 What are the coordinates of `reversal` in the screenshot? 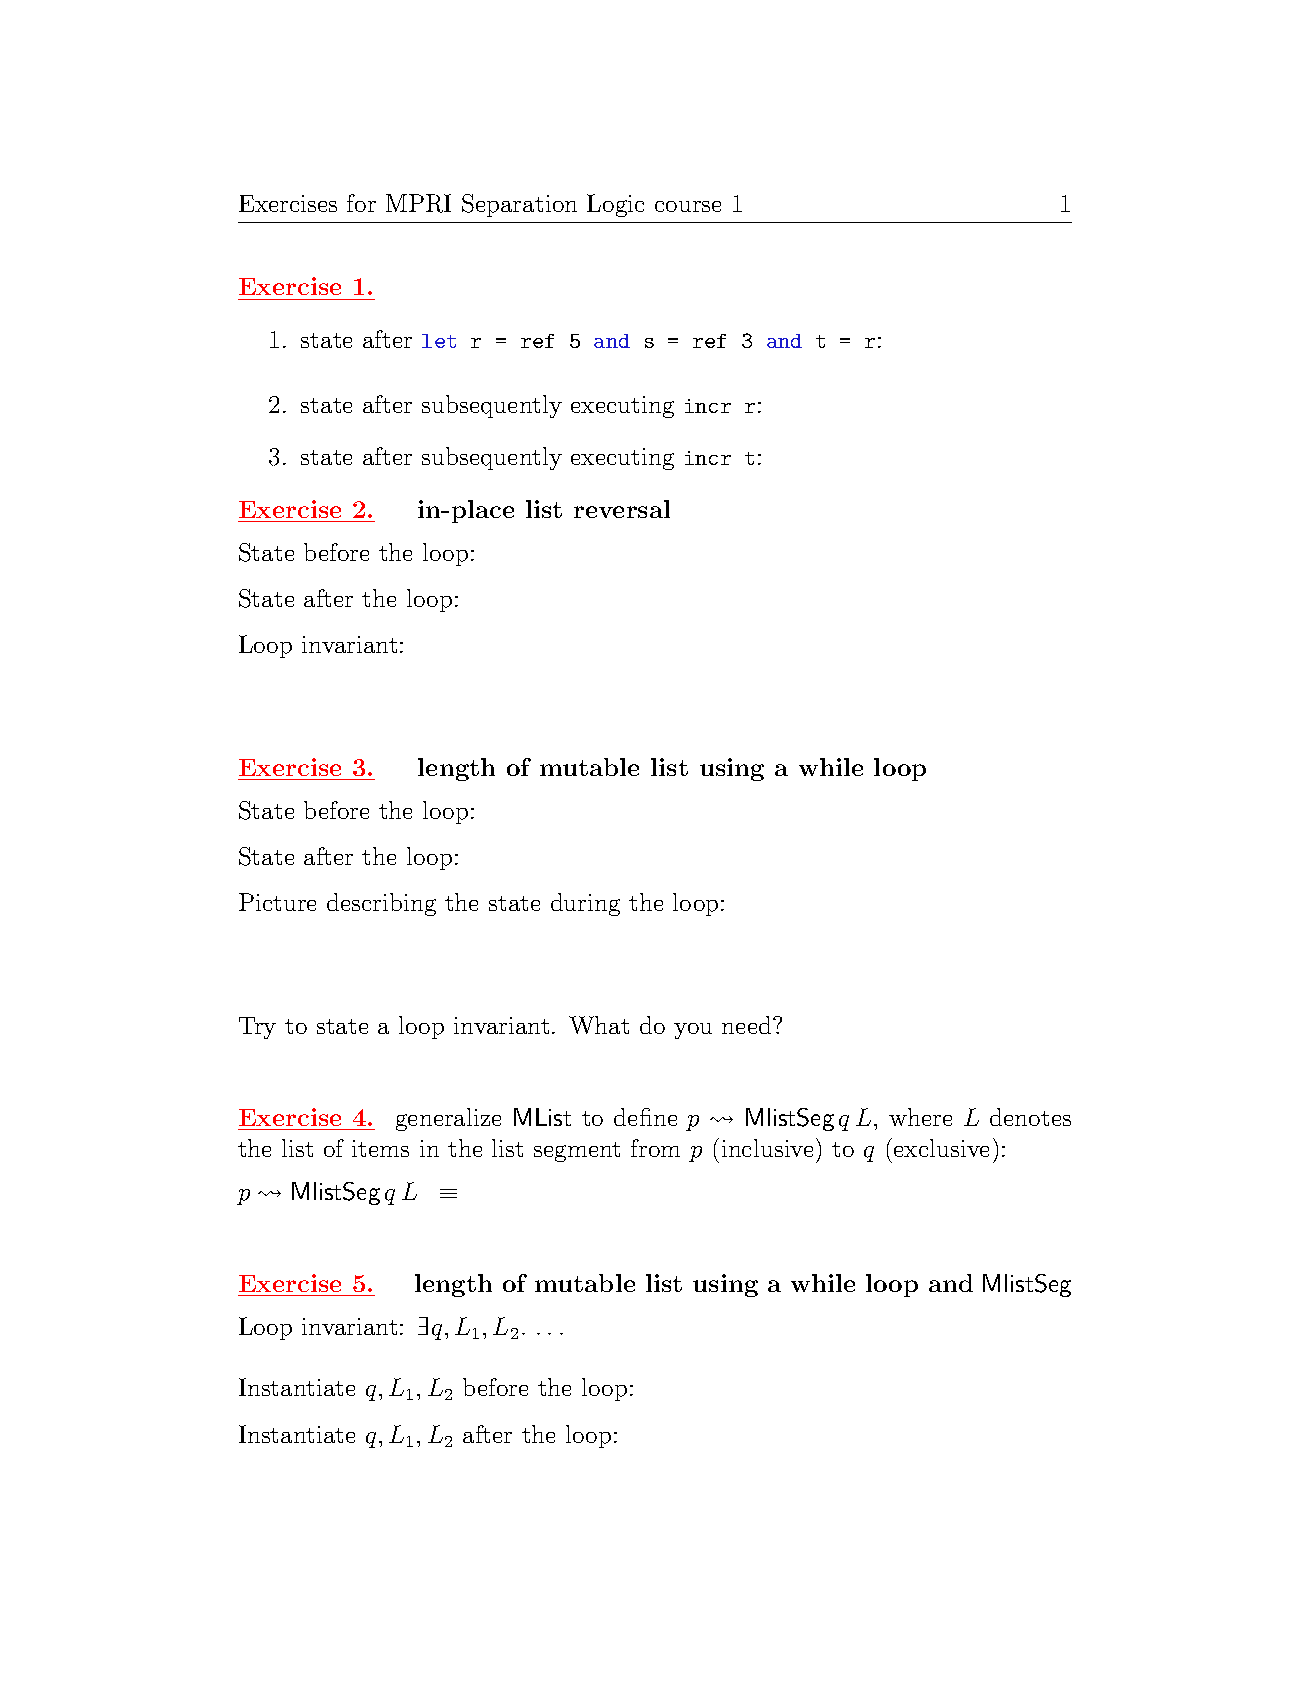 It's located at (622, 509).
